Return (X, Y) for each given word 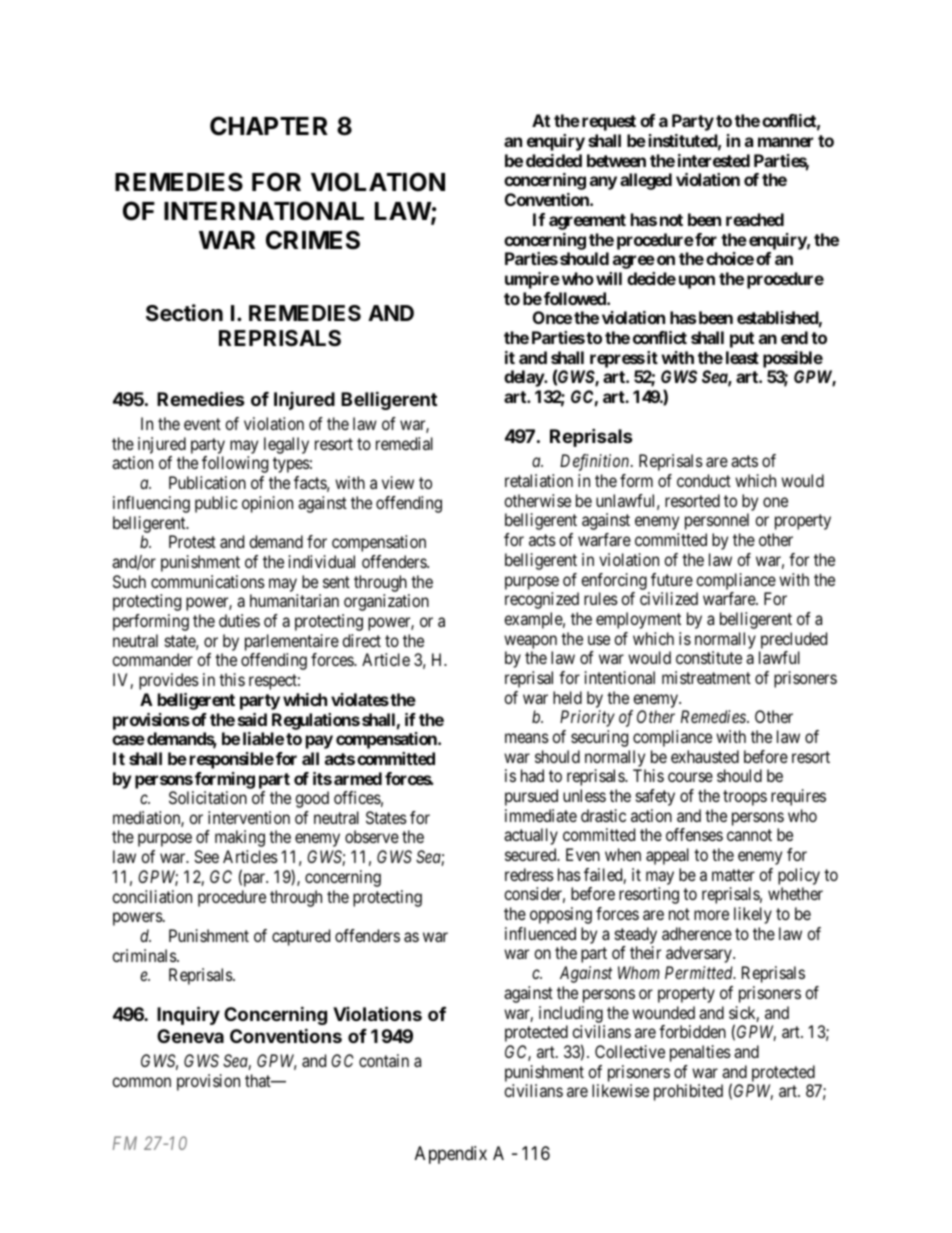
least (742, 357)
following (235, 464)
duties (239, 620)
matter (733, 875)
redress (529, 874)
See (206, 856)
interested (714, 160)
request (609, 123)
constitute (709, 657)
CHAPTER (269, 126)
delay (524, 378)
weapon (530, 642)
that (259, 1080)
